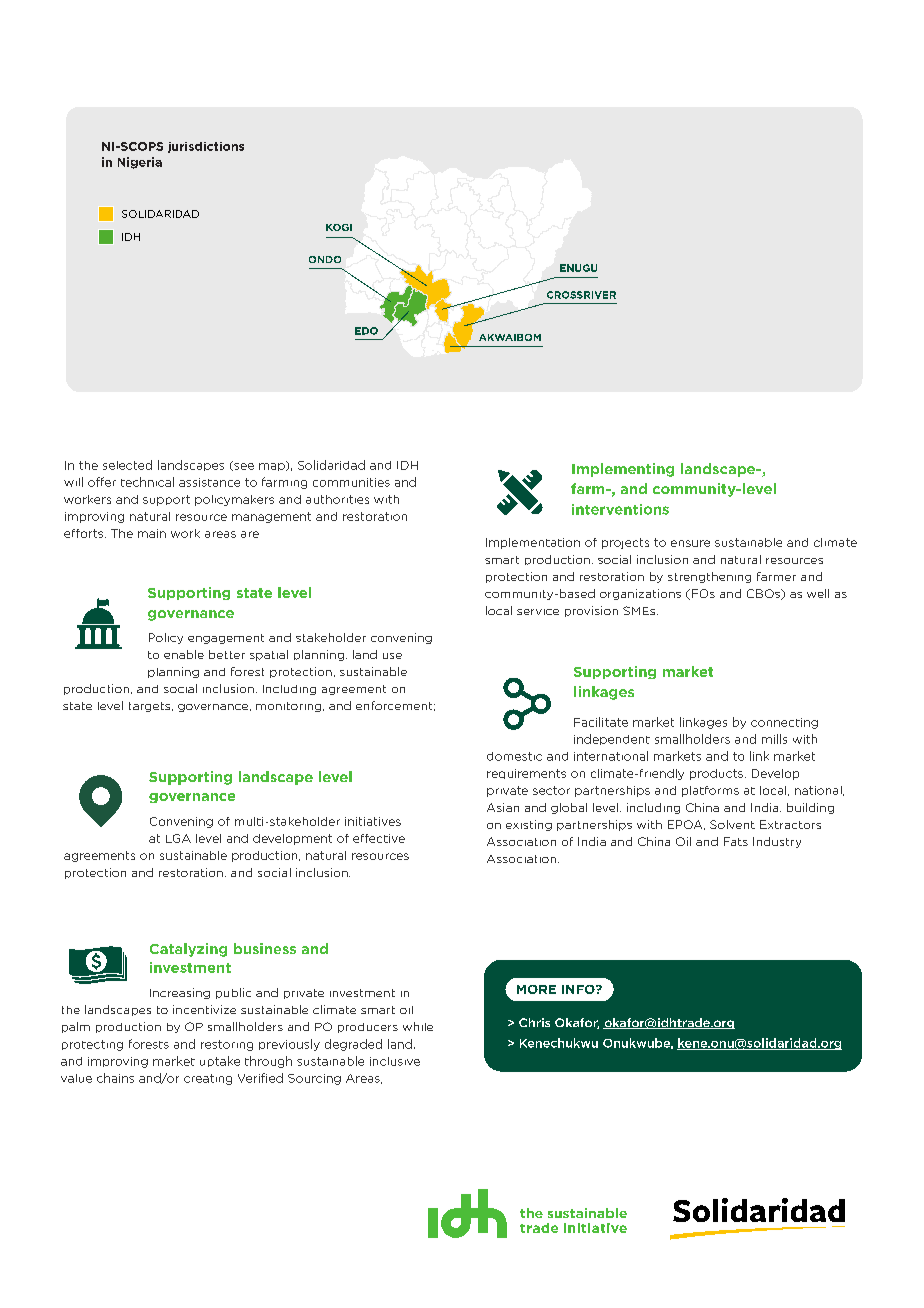  Describe the element at coordinates (220, 1061) in the screenshot. I see `uptake` at that location.
